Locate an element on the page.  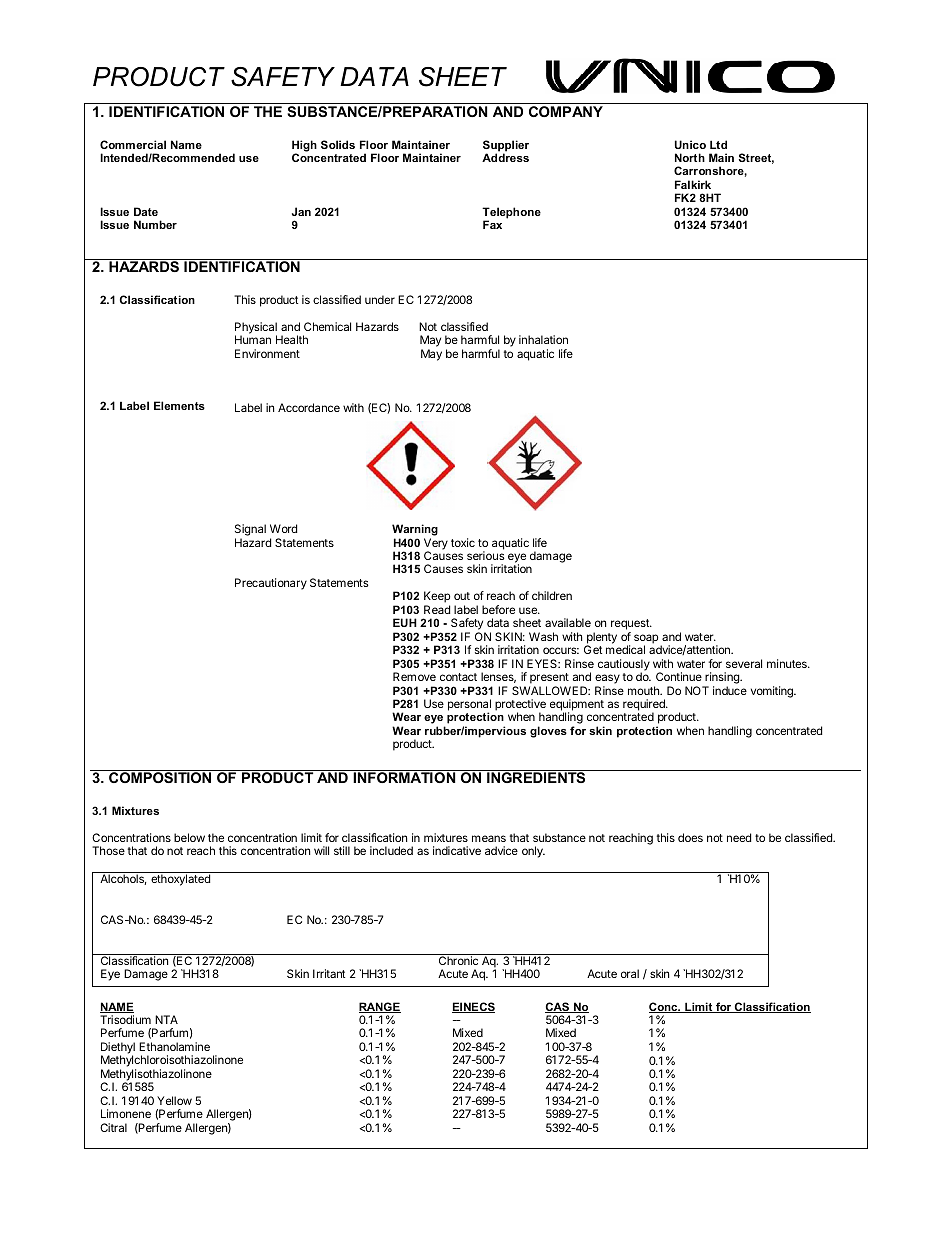
oral is located at coordinates (630, 973).
